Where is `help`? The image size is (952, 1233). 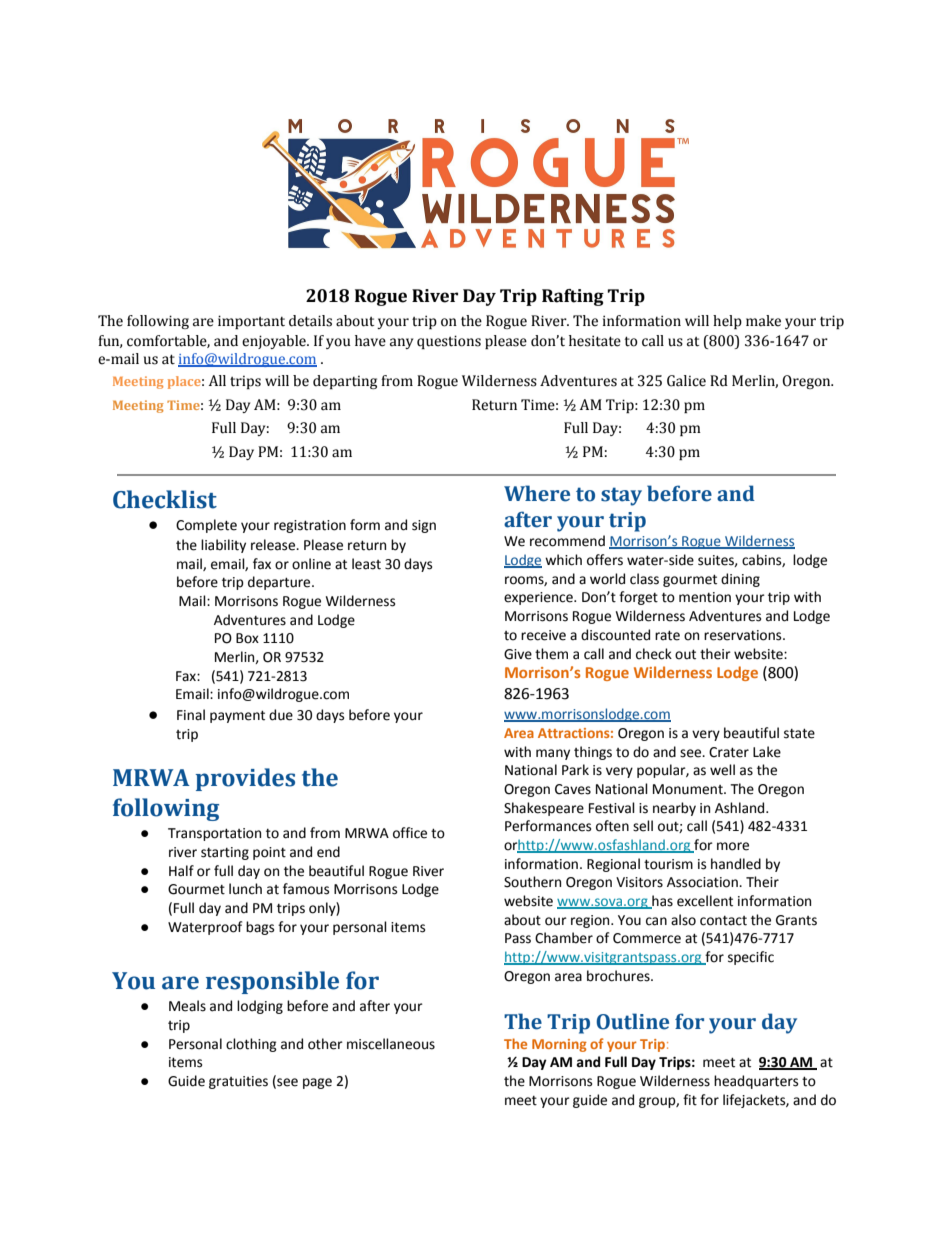
help is located at coordinates (727, 322).
